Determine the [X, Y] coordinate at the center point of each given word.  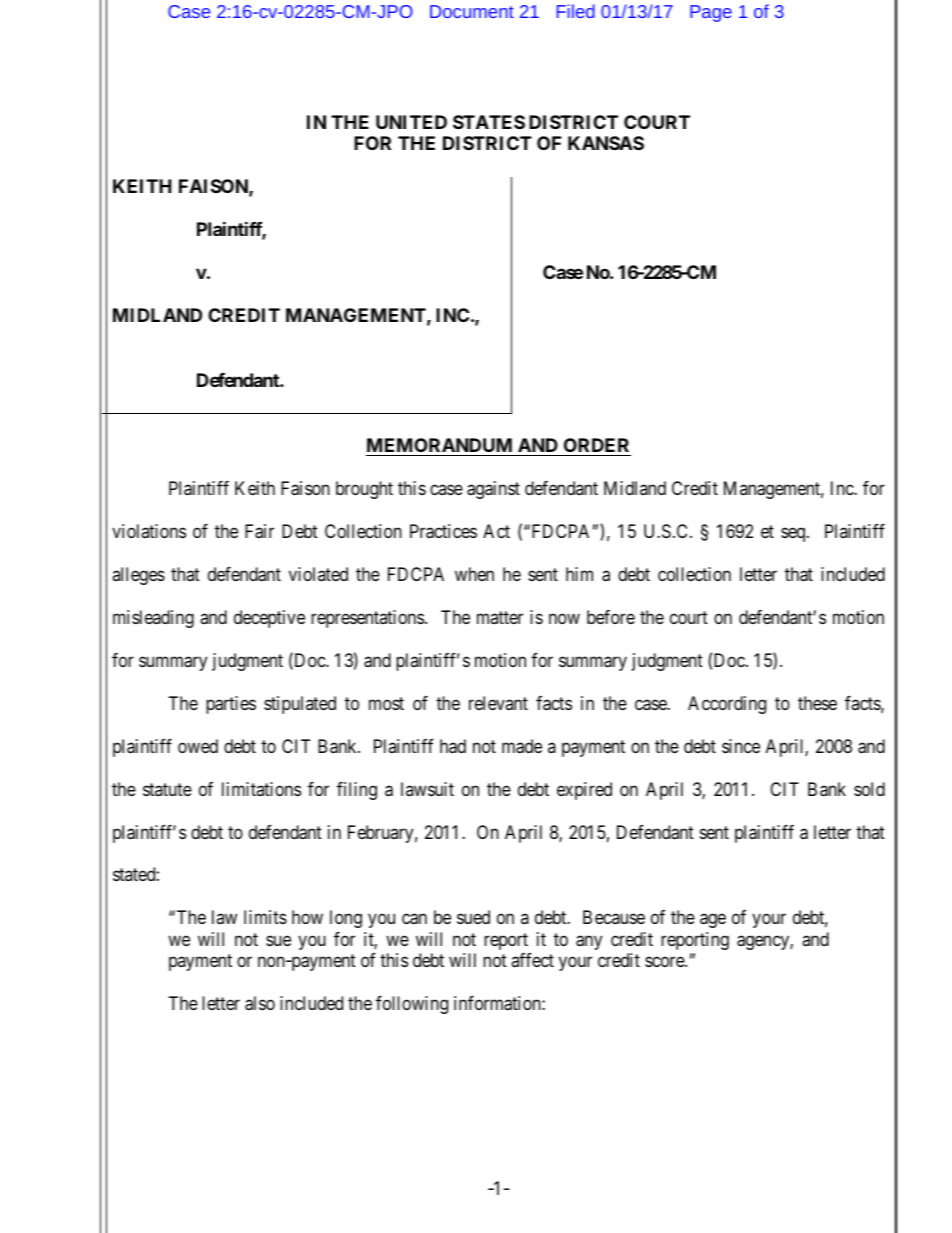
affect [532, 960]
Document [472, 11]
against [493, 490]
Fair [259, 531]
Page [711, 13]
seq [794, 534]
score [665, 962]
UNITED [411, 122]
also [260, 1003]
